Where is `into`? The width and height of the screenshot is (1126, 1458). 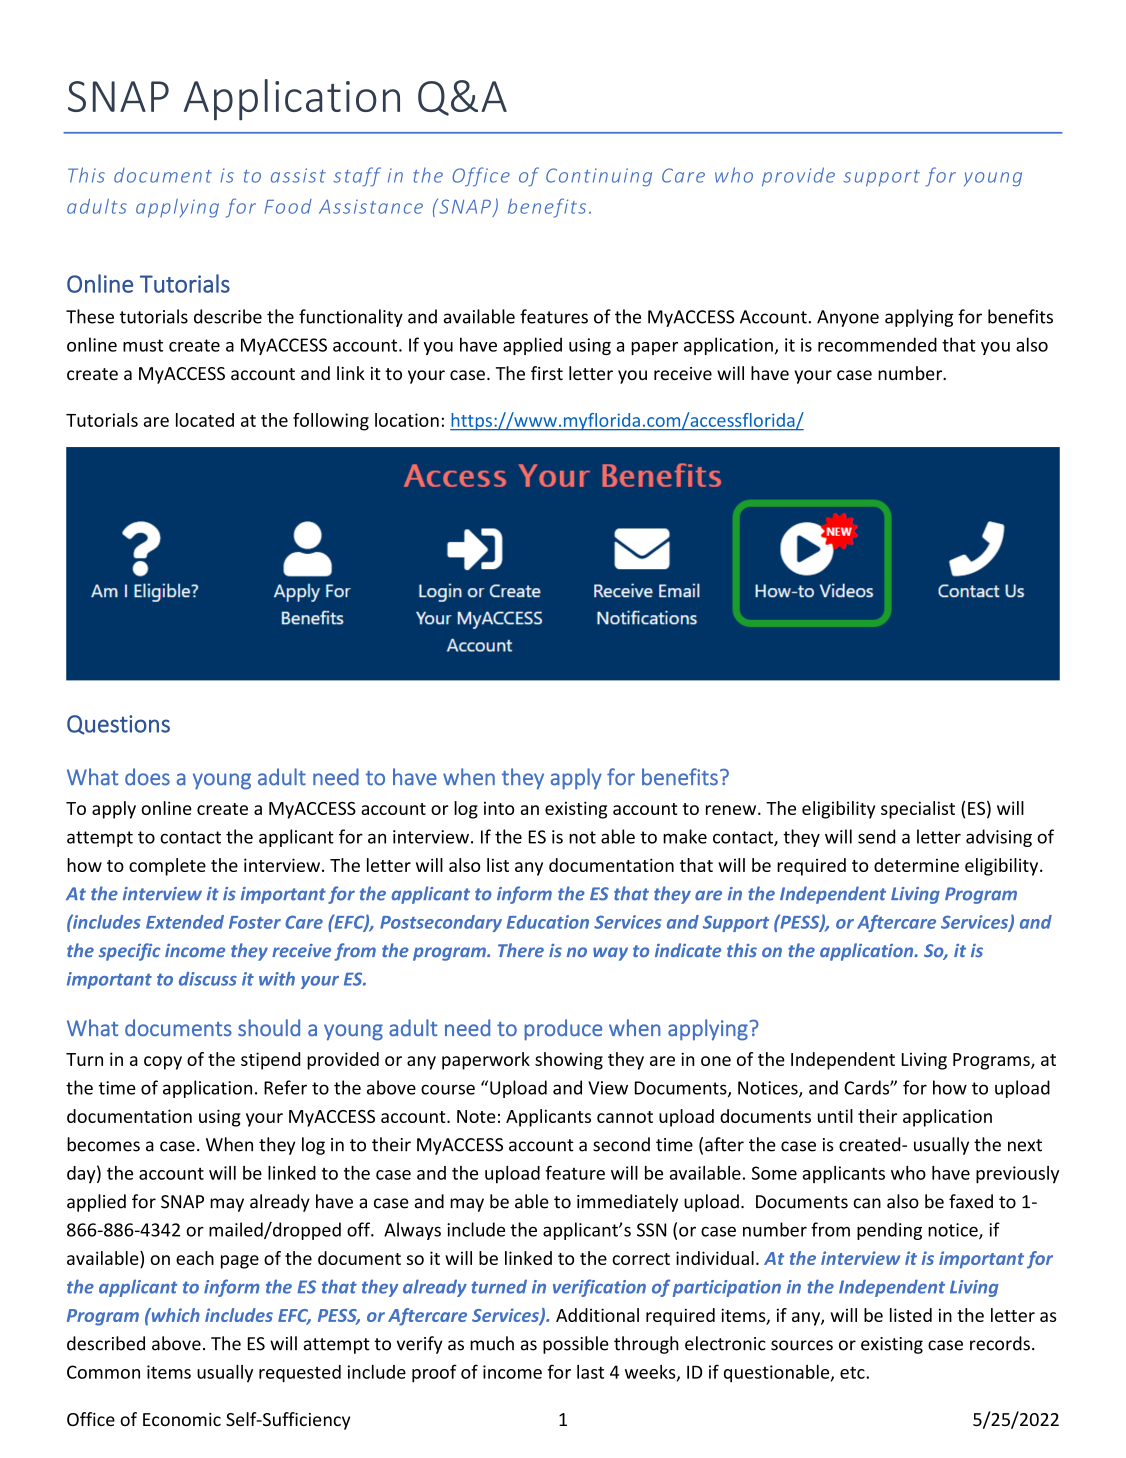 into is located at coordinates (499, 808).
